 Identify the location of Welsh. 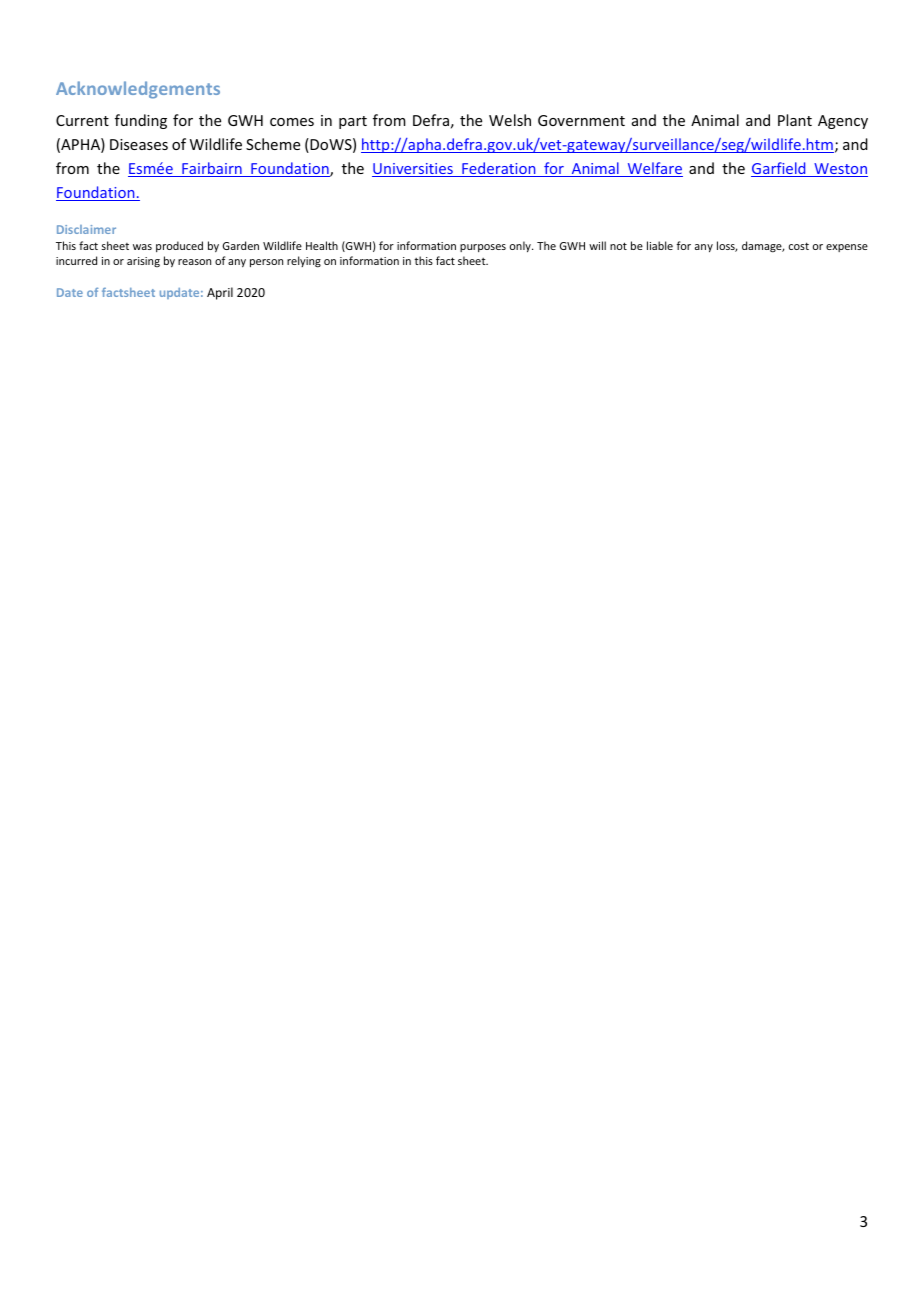
(510, 120).
